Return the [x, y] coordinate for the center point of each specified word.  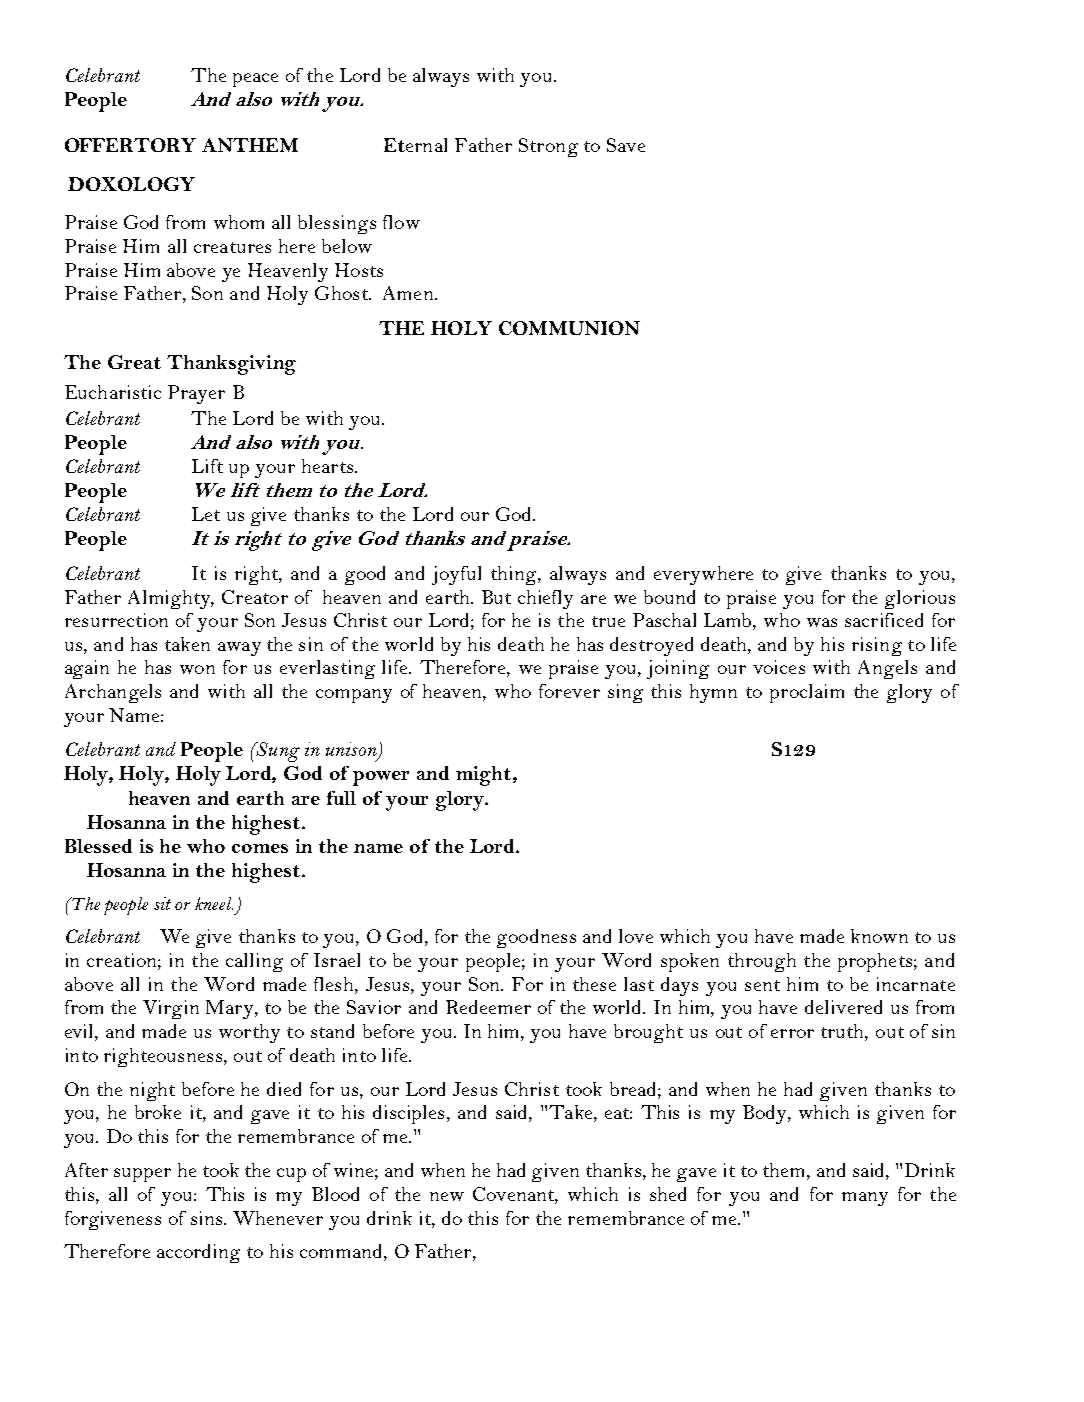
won [197, 669]
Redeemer [488, 1007]
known [879, 936]
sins [208, 1218]
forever [569, 691]
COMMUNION [569, 328]
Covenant [515, 1195]
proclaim [807, 693]
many [865, 1199]
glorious [920, 599]
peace [255, 80]
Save [626, 145]
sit [162, 903]
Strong [548, 147]
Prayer [196, 394]
